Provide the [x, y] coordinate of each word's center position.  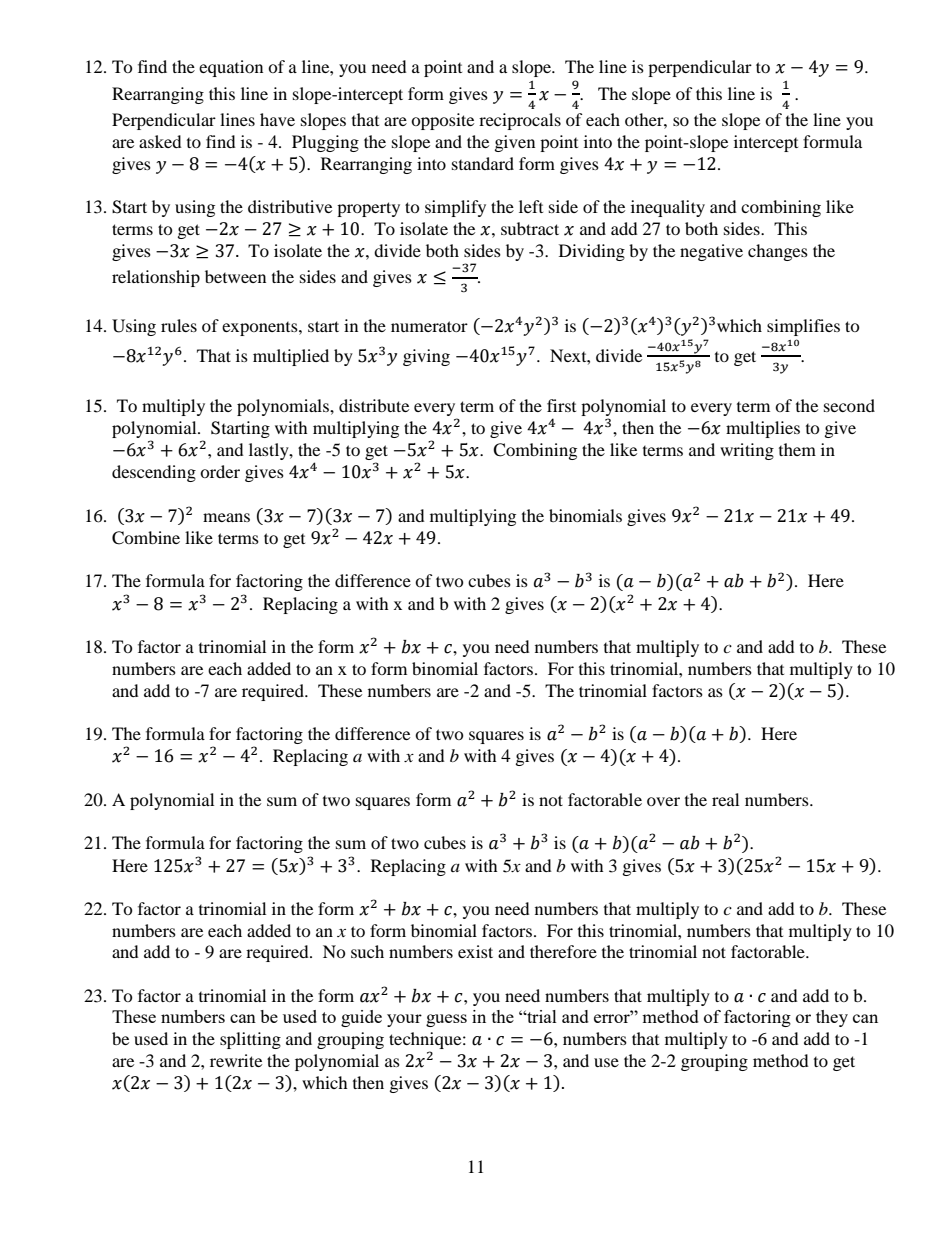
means [226, 517]
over [663, 801]
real [725, 799]
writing [747, 451]
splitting [250, 1040]
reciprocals [520, 121]
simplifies [803, 327]
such [367, 951]
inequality [668, 208]
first [561, 405]
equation [231, 68]
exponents [261, 329]
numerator [429, 326]
